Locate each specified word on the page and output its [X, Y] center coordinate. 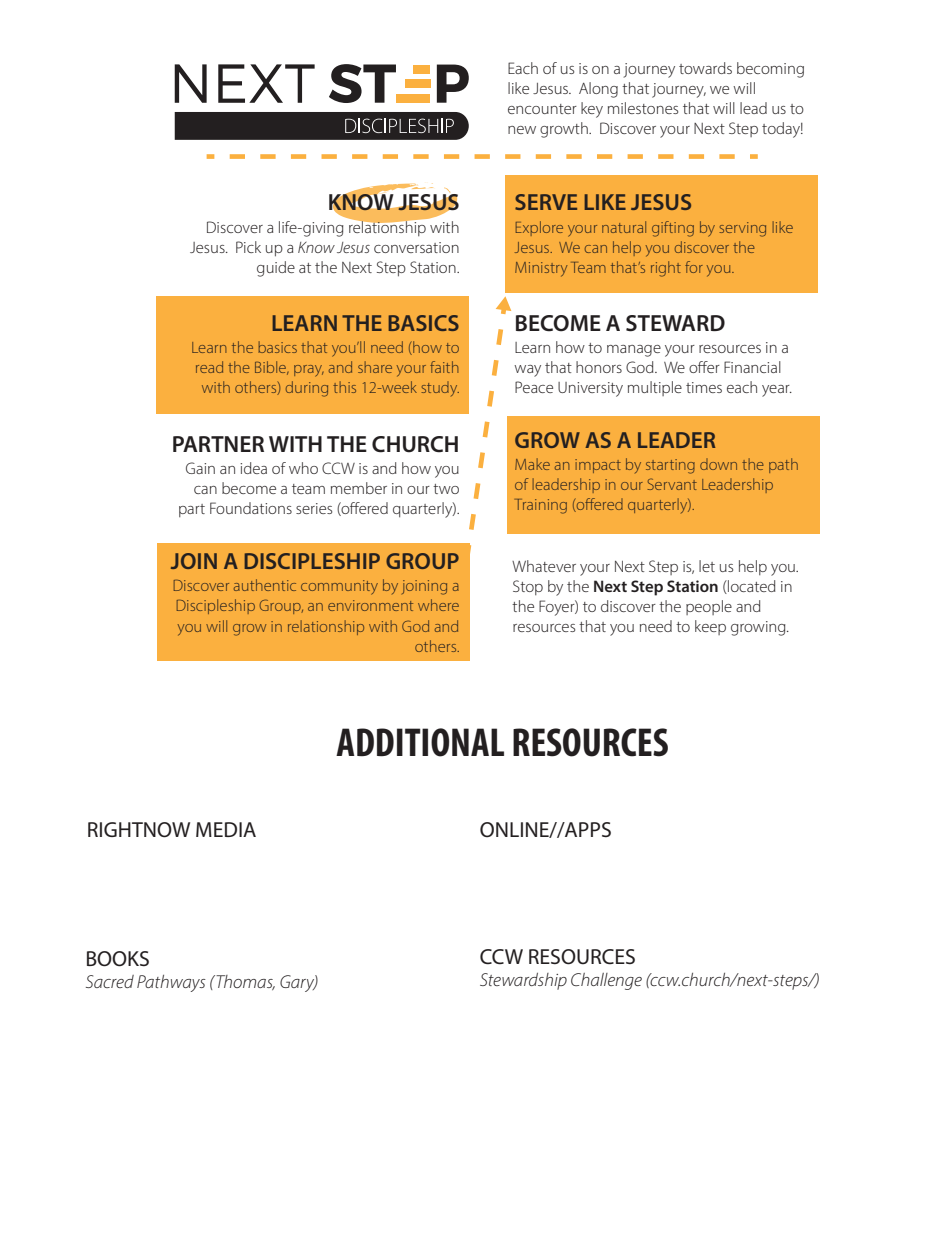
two [446, 489]
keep [710, 627]
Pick [248, 247]
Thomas [244, 982]
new [522, 130]
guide [276, 269]
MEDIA [226, 829]
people [709, 607]
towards [705, 68]
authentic [265, 585]
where [438, 605]
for [694, 267]
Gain [200, 468]
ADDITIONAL [420, 742]
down [718, 464]
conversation [416, 247]
